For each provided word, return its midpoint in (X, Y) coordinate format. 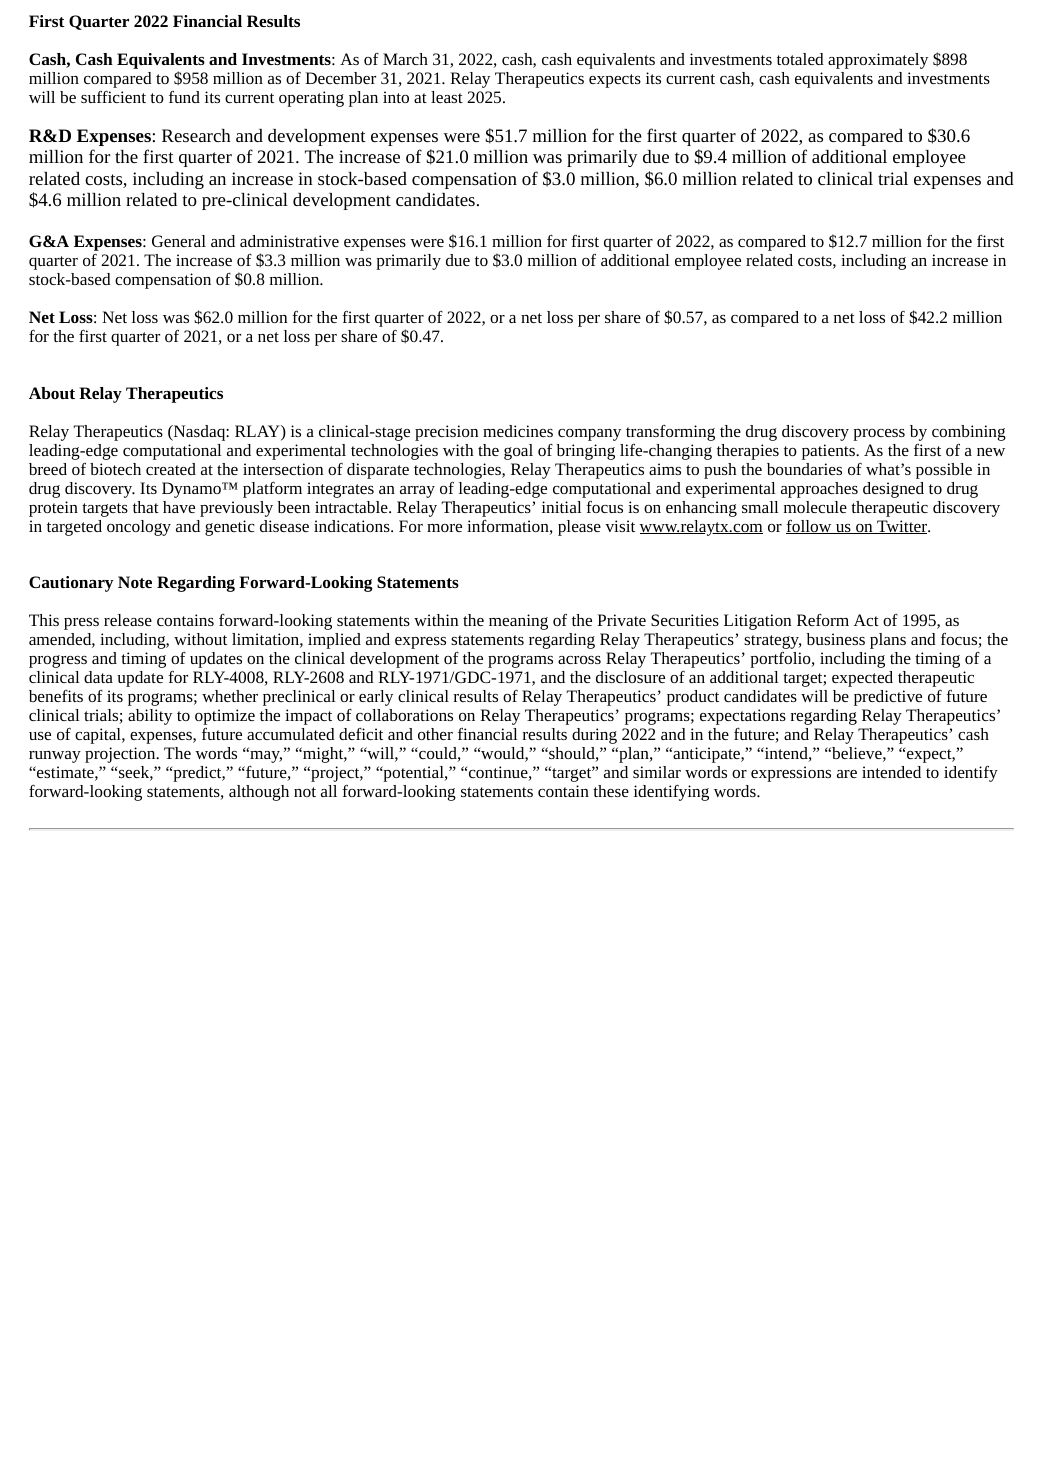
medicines (518, 431)
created (171, 469)
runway (55, 757)
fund (184, 97)
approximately (878, 61)
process (879, 435)
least (447, 97)
